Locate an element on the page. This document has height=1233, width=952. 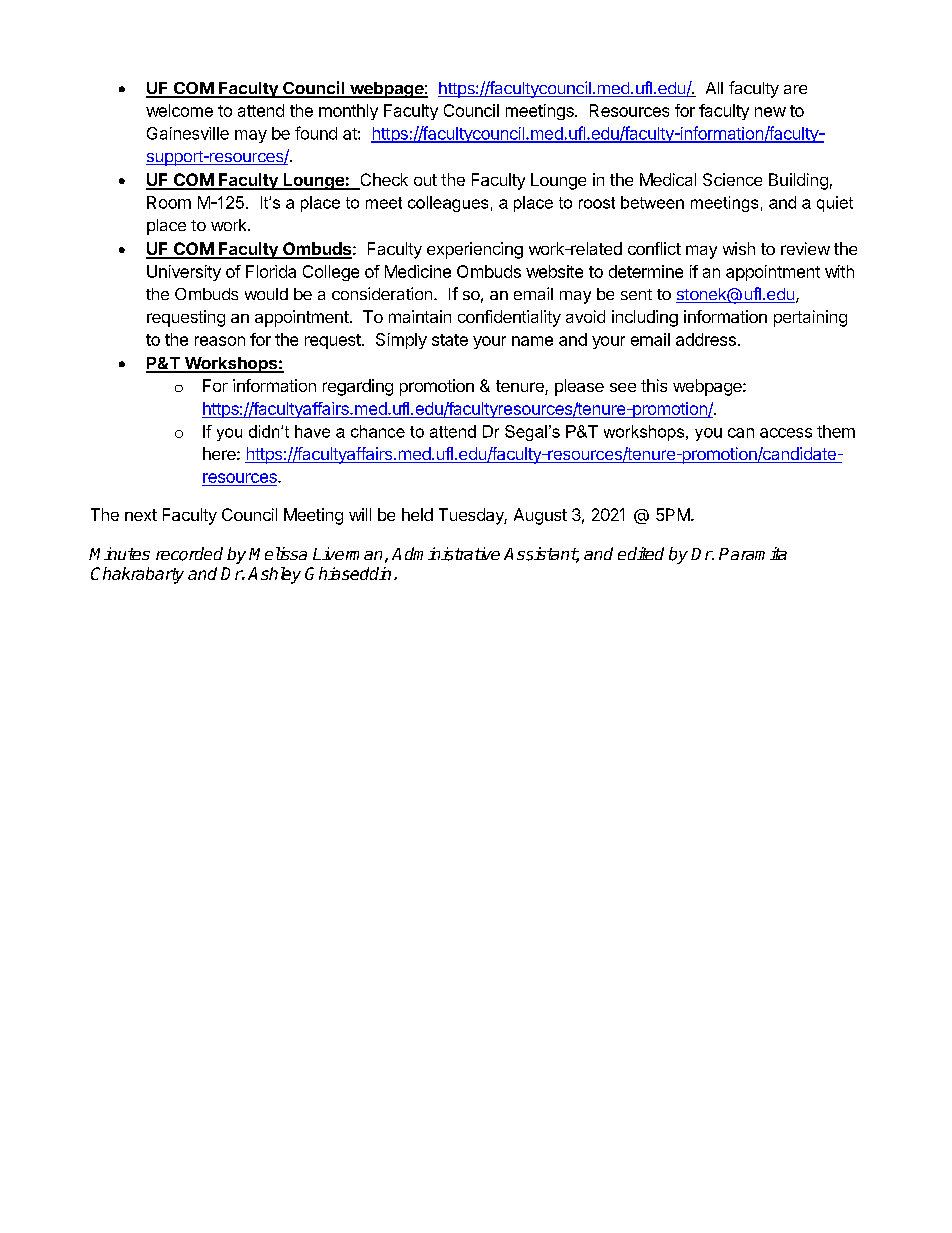
welcome is located at coordinates (179, 110).
